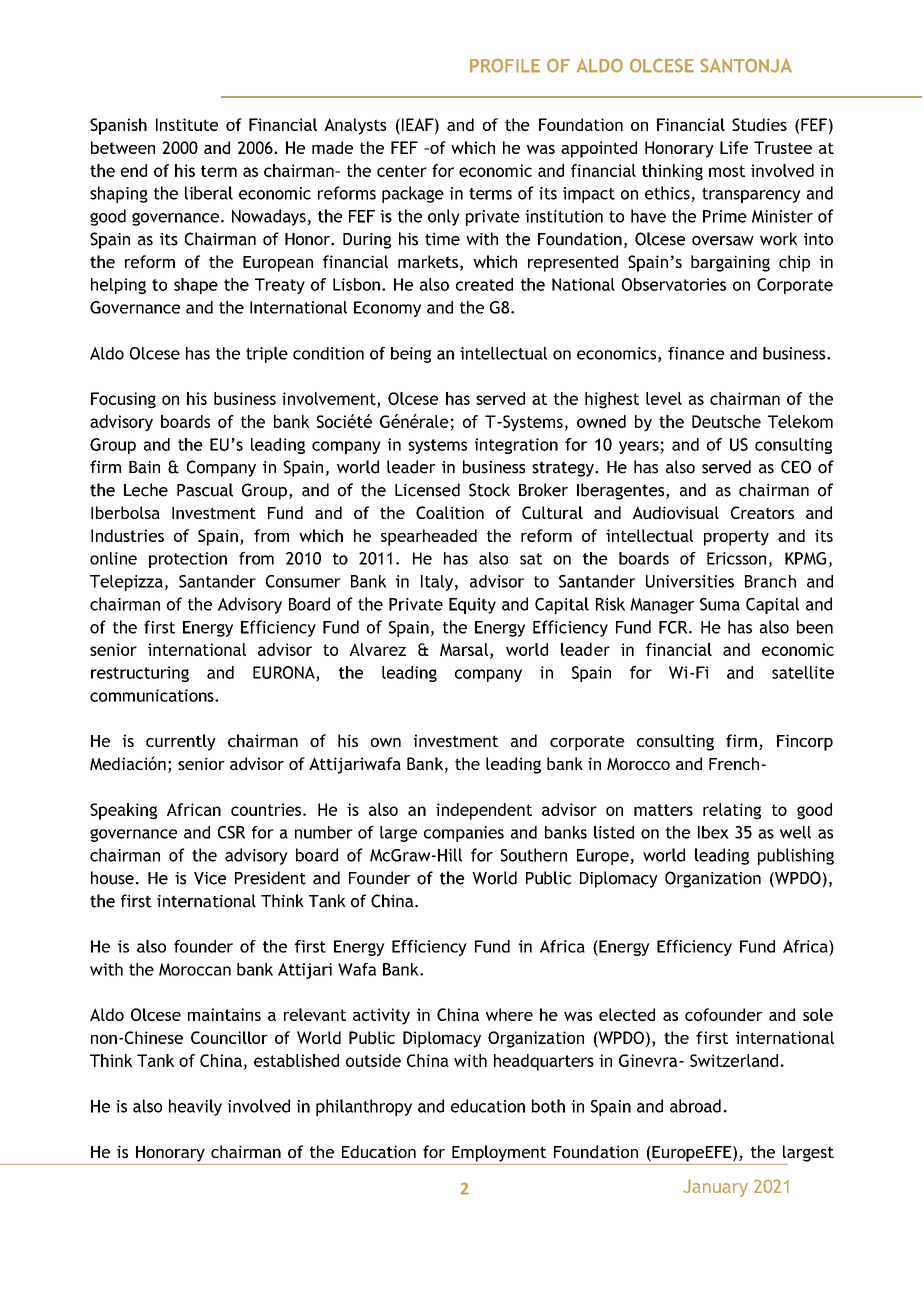 The width and height of the page is (924, 1308). I want to click on Institute, so click(187, 124).
